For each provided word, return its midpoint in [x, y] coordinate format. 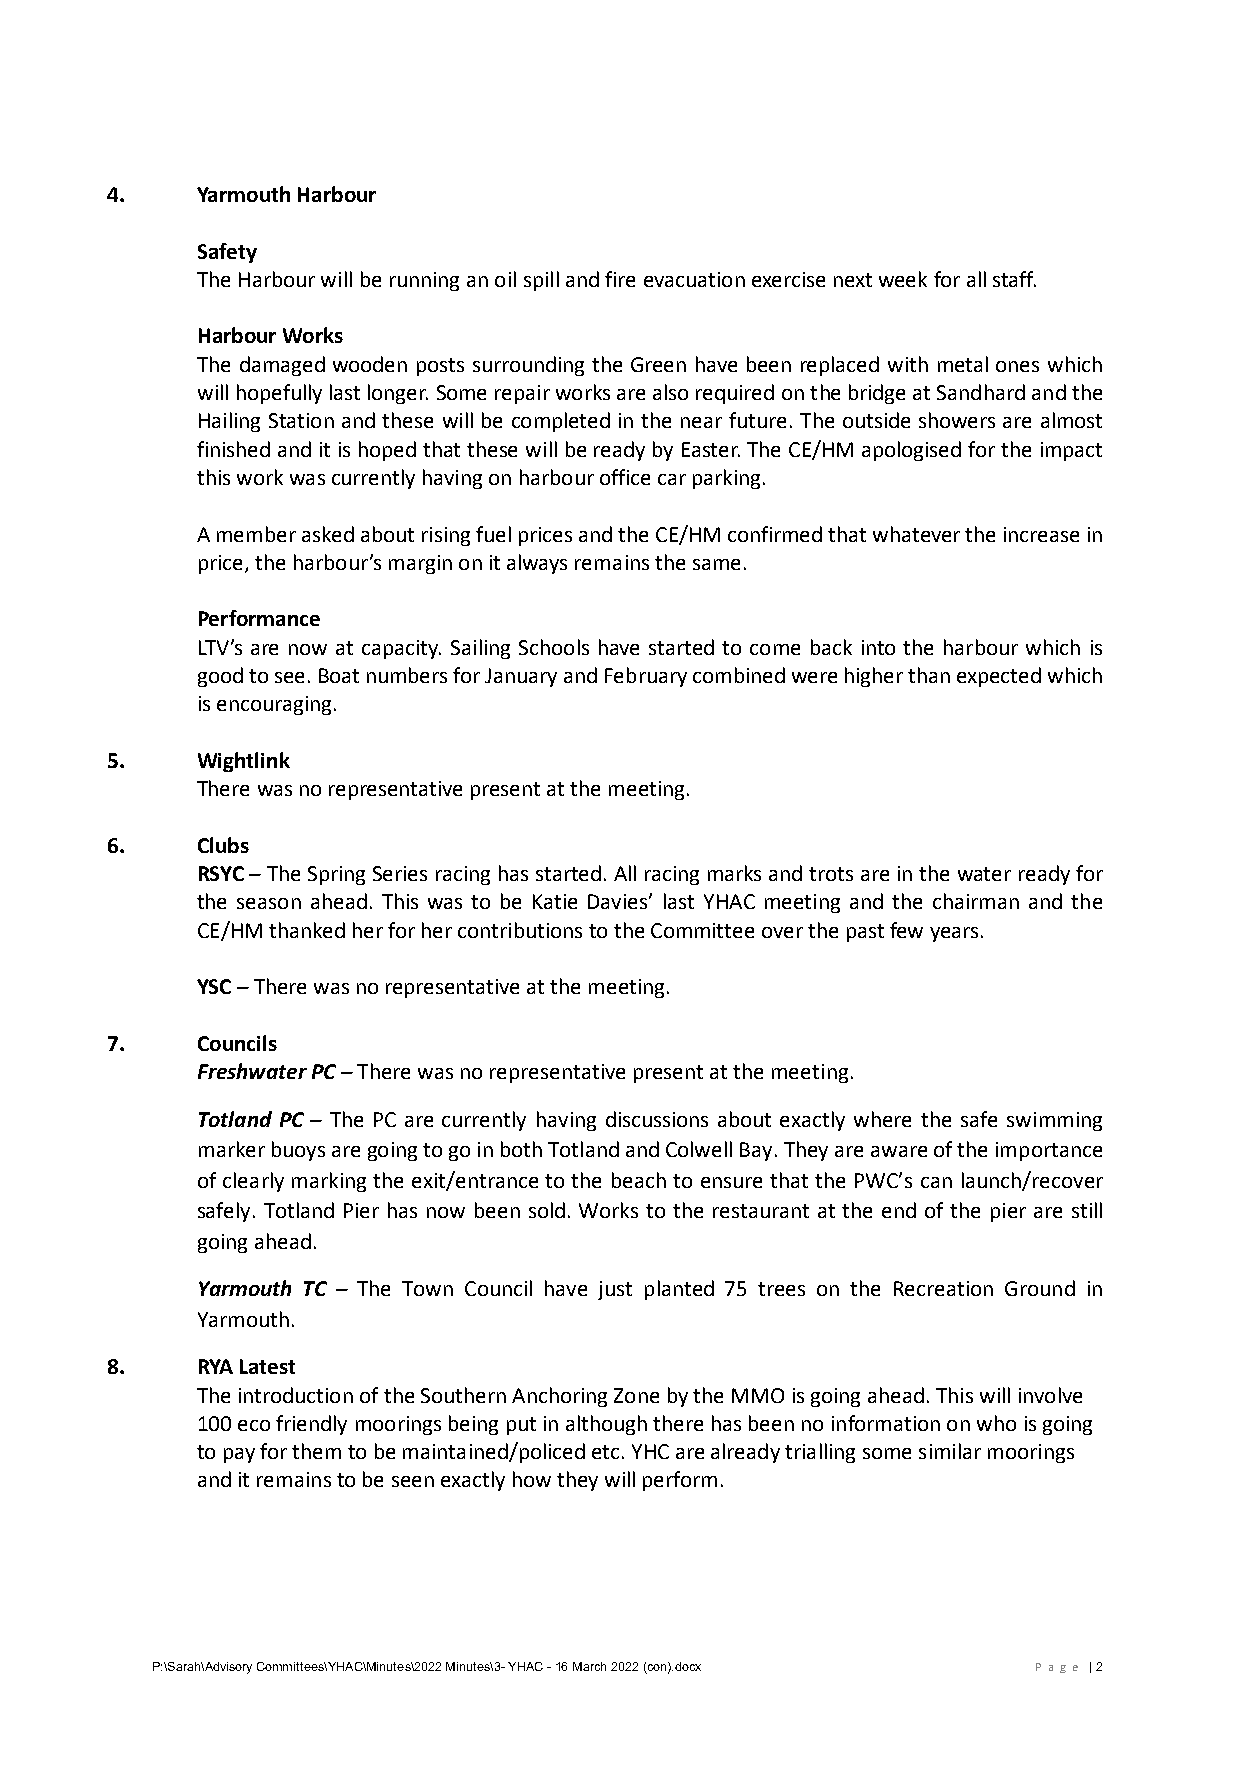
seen [413, 1481]
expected [999, 677]
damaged [282, 366]
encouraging [274, 705]
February [646, 677]
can [936, 1182]
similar [950, 1451]
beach [639, 1180]
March [589, 1666]
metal [963, 364]
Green [658, 364]
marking [329, 1182]
